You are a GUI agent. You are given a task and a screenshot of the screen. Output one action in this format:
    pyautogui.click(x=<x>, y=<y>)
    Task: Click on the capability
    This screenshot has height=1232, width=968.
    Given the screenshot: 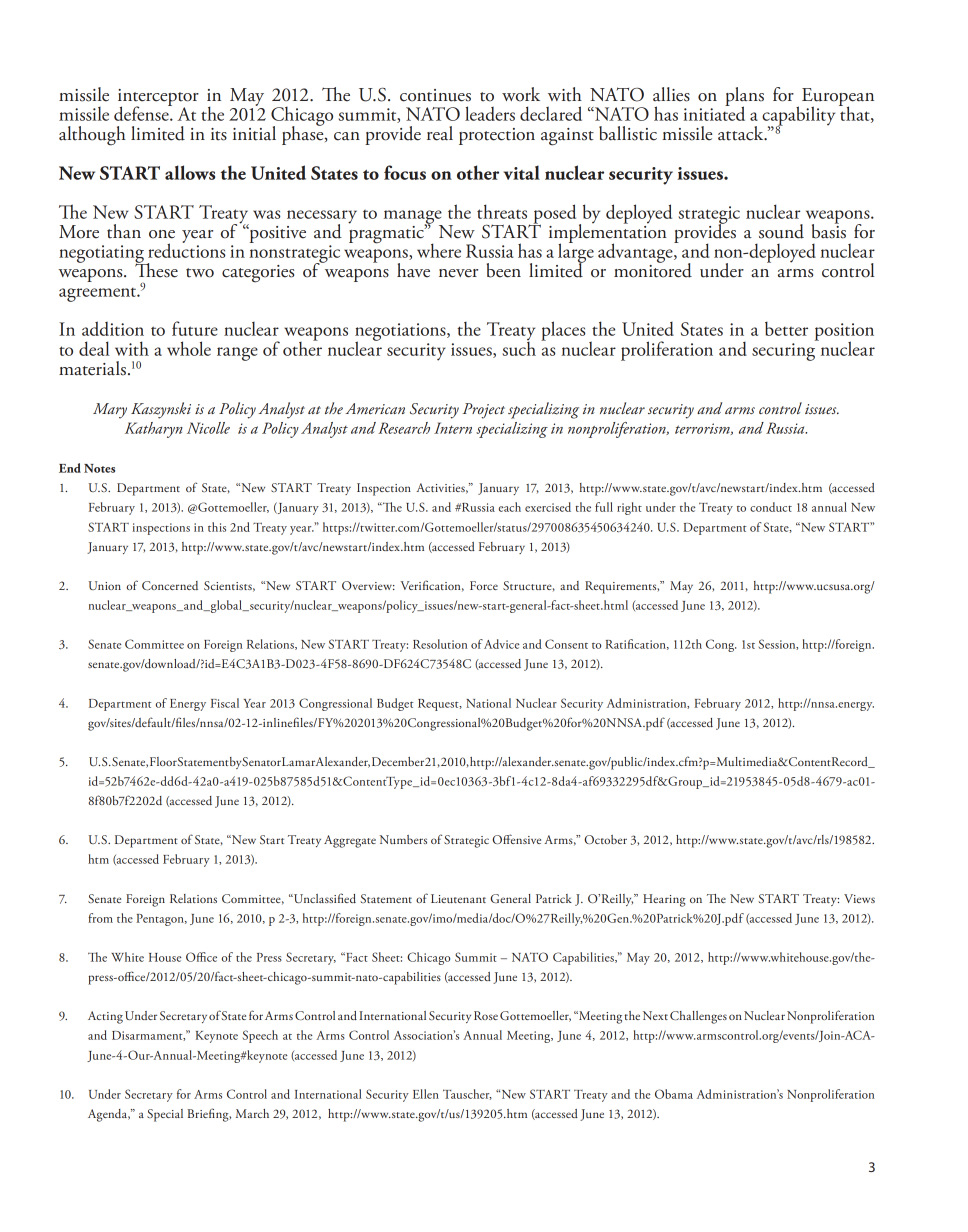 What is the action you would take?
    pyautogui.click(x=798, y=117)
